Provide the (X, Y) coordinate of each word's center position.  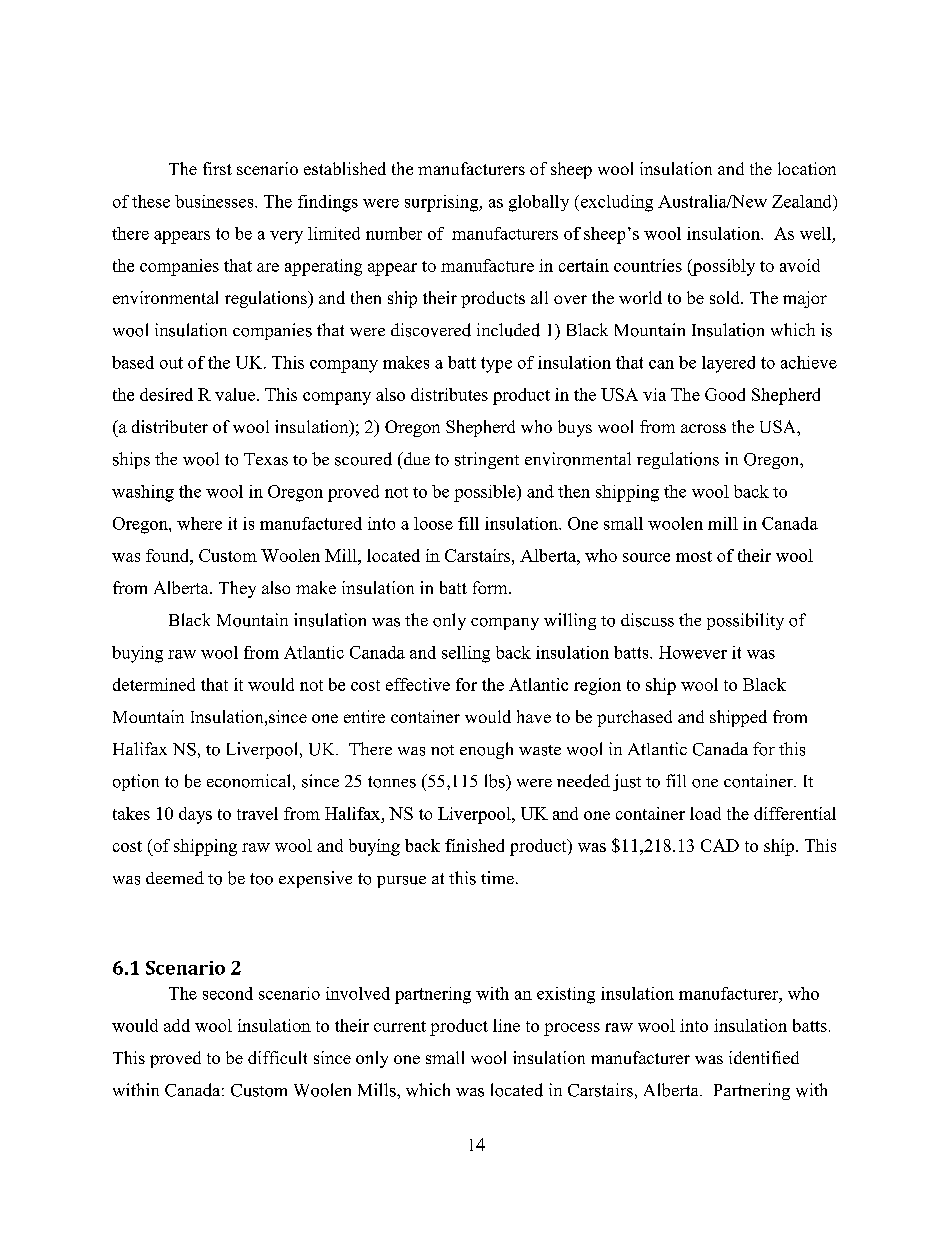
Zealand (803, 201)
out (171, 363)
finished (474, 845)
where (199, 523)
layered (728, 364)
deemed (175, 877)
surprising (443, 203)
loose (433, 523)
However (693, 652)
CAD (720, 845)
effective (418, 684)
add (177, 1025)
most (694, 556)
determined (154, 684)
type (496, 365)
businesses (215, 201)
